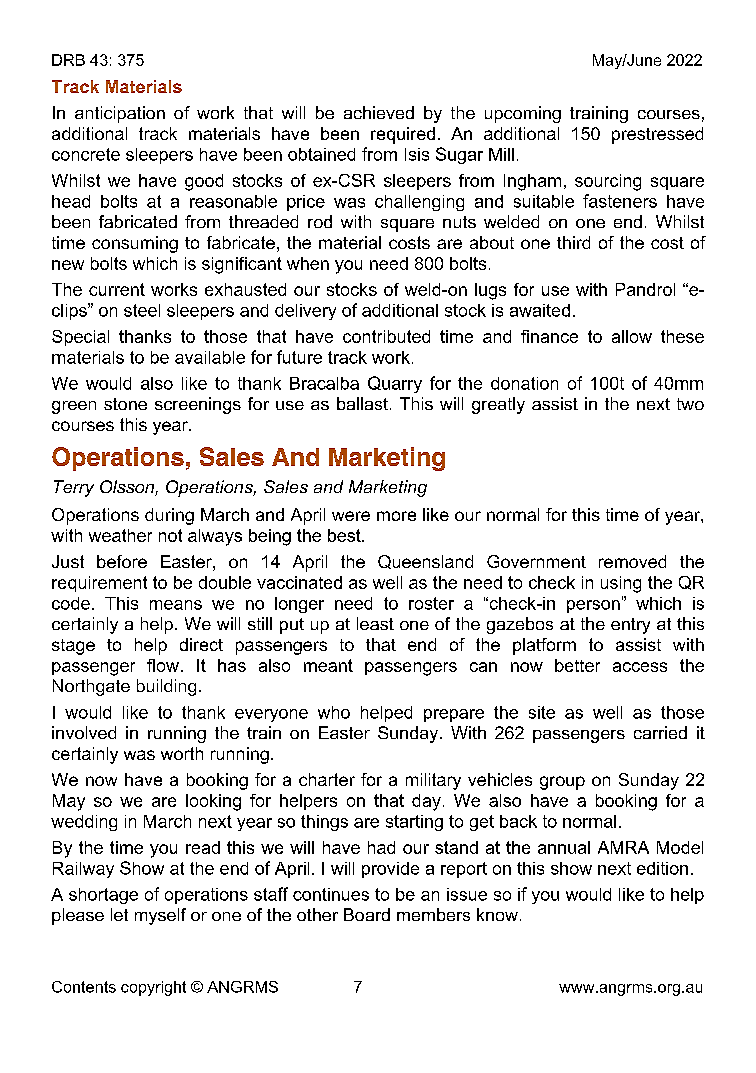 The image size is (756, 1073). I want to click on removed, so click(632, 561).
